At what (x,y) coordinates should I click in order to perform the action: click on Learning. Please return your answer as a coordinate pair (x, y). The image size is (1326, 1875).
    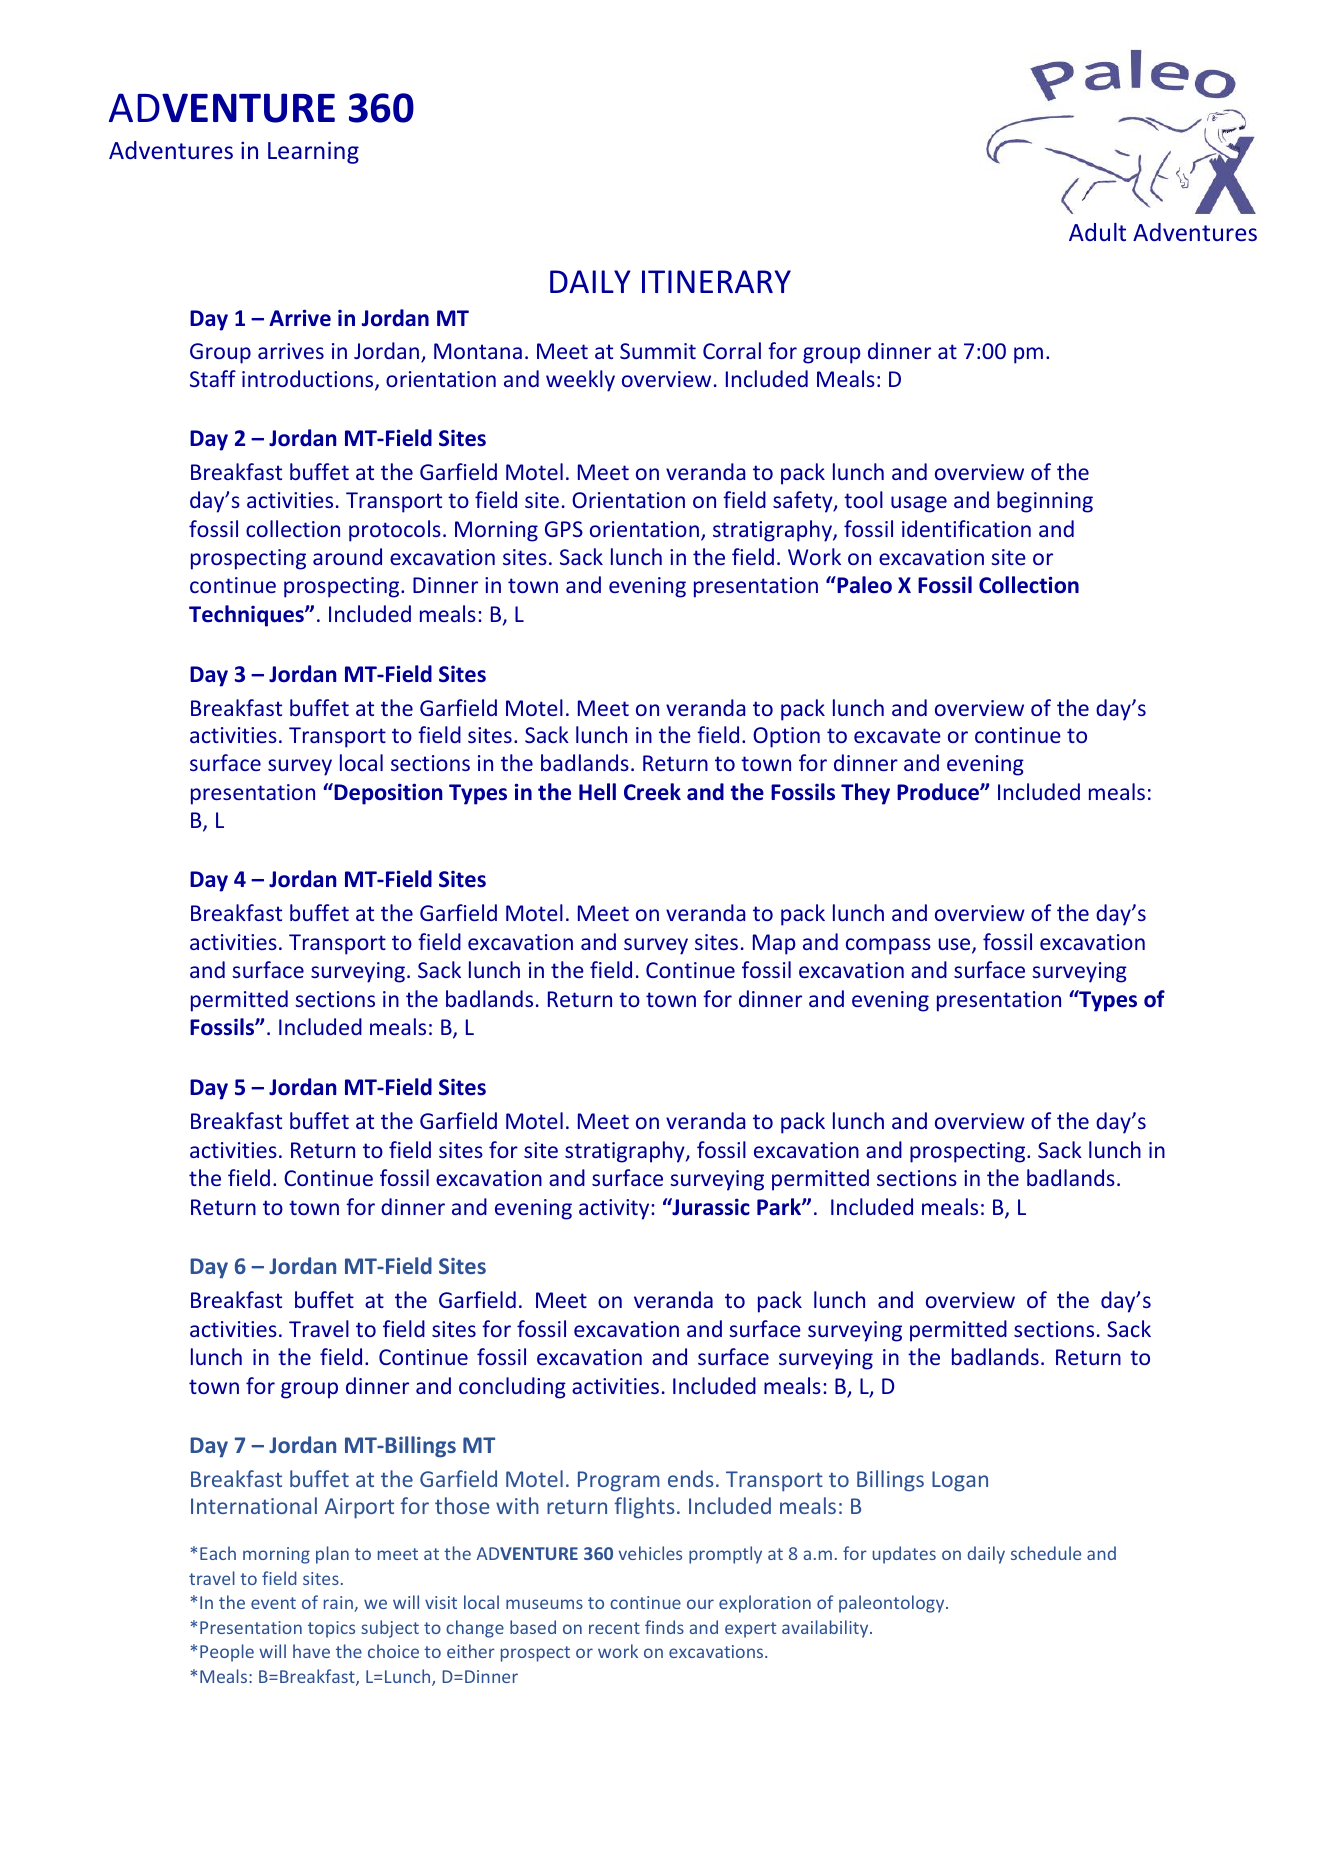
    Looking at the image, I should click on (313, 152).
